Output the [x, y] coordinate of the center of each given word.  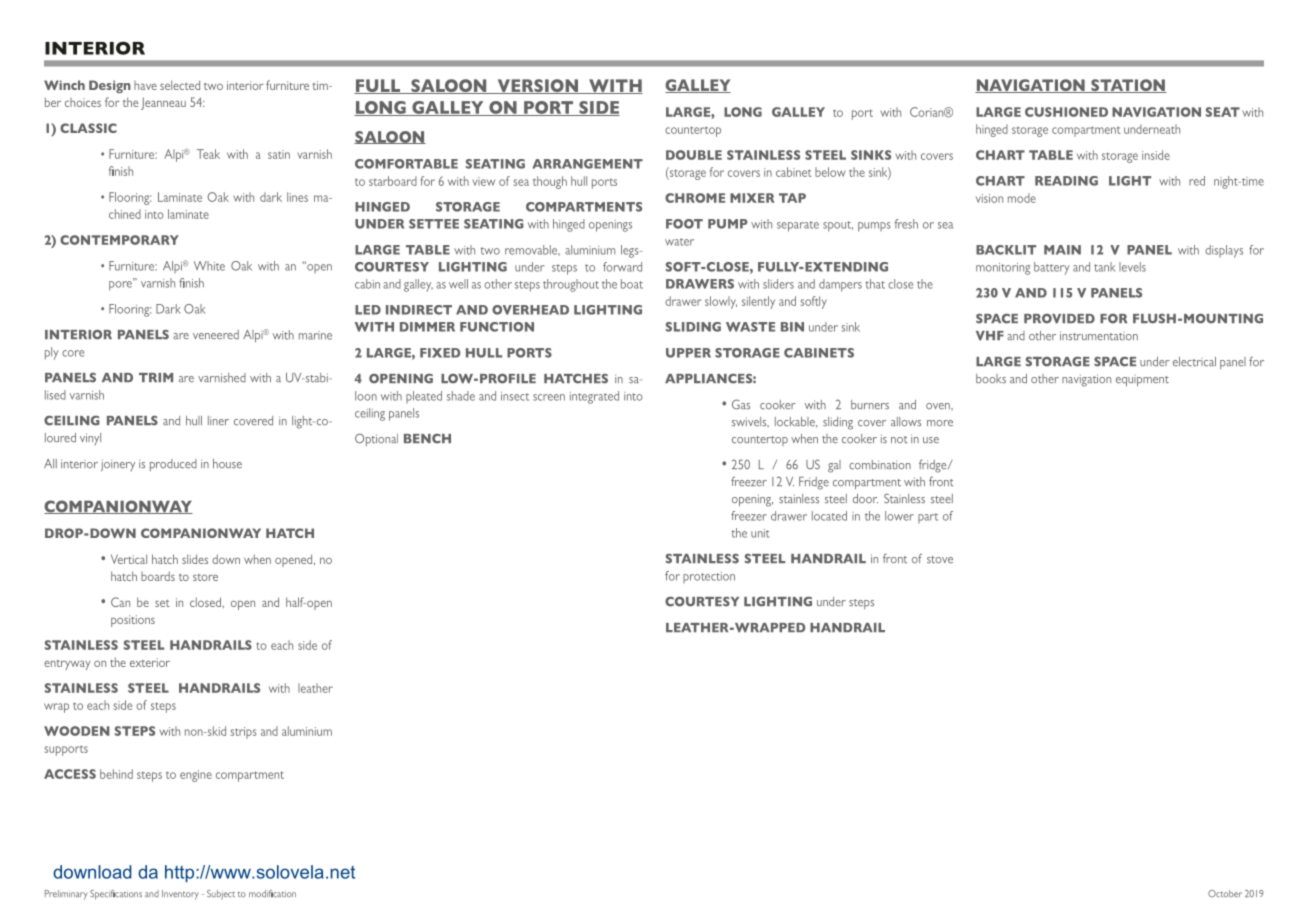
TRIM [156, 377]
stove [940, 560]
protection [709, 577]
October [1225, 893]
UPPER [688, 353]
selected [180, 85]
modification [272, 893]
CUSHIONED [1066, 112]
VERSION [537, 86]
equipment [1142, 381]
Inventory [180, 895]
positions [133, 621]
